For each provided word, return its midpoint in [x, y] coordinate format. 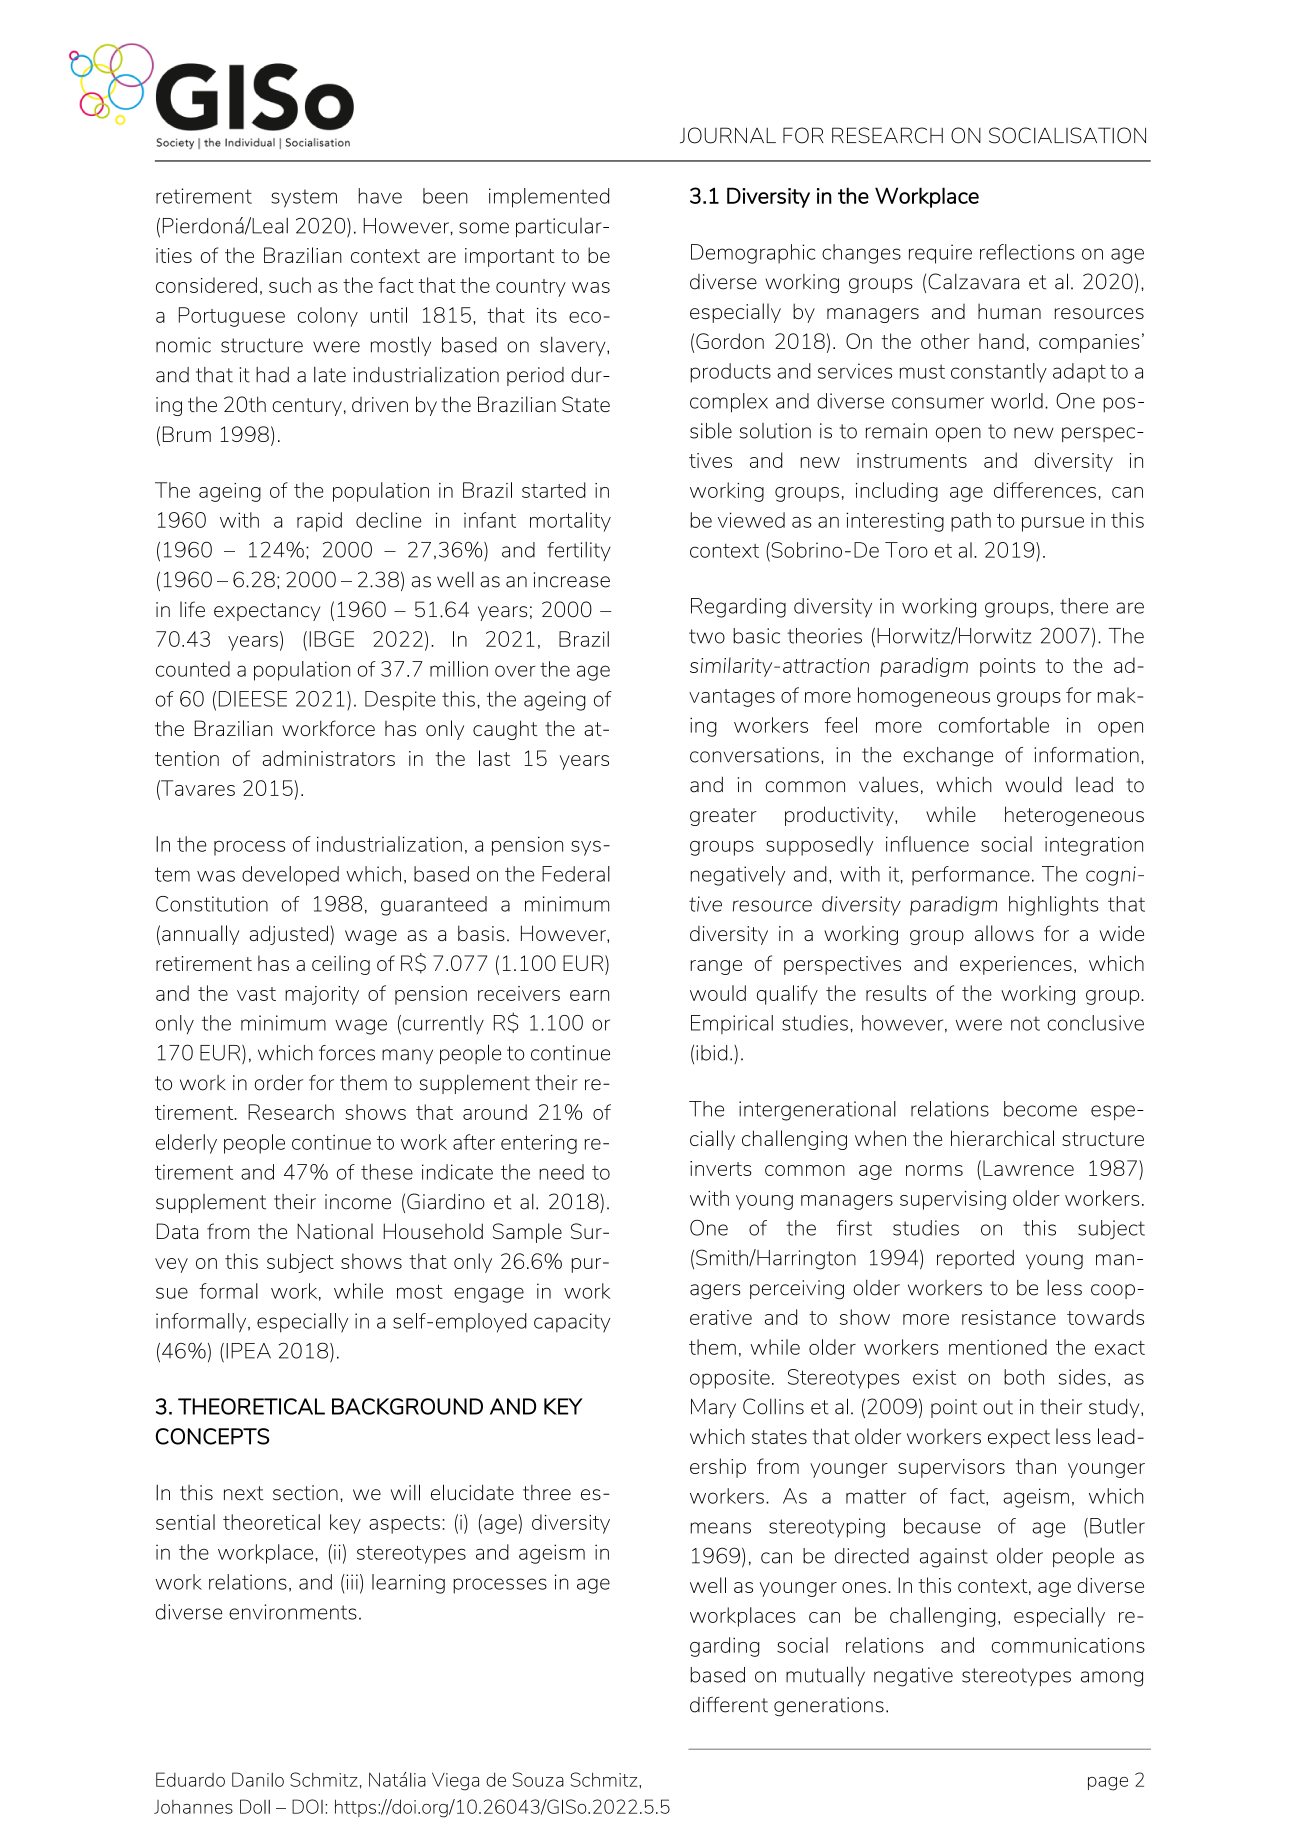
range [716, 967]
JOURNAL [728, 135]
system [304, 198]
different [729, 1705]
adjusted [289, 935]
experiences [1016, 965]
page [1108, 1784]
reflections [1027, 252]
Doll [255, 1806]
